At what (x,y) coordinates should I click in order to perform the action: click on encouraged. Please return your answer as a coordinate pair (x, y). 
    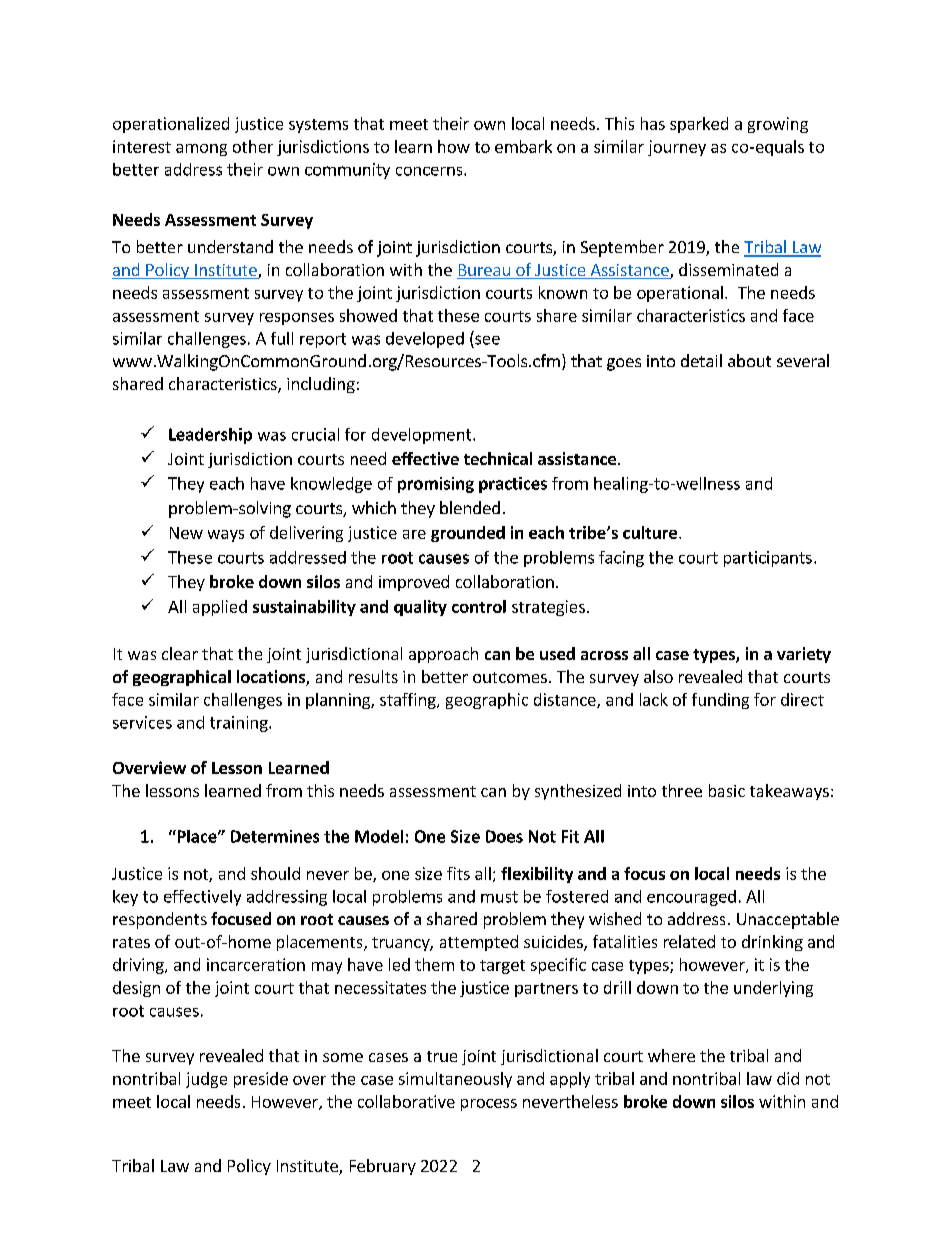
    Looking at the image, I should click on (691, 898).
